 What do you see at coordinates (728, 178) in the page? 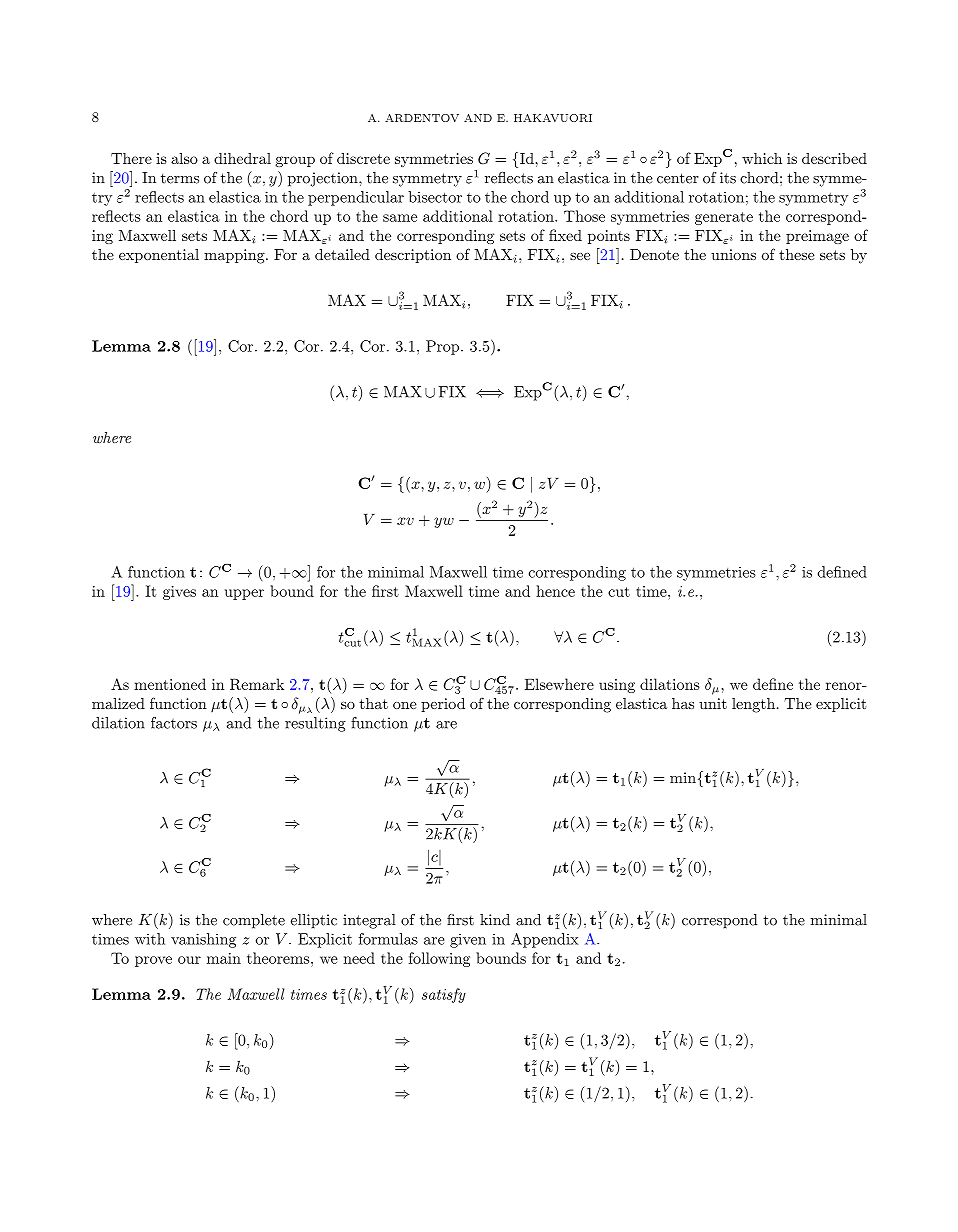
I see `its` at bounding box center [728, 178].
